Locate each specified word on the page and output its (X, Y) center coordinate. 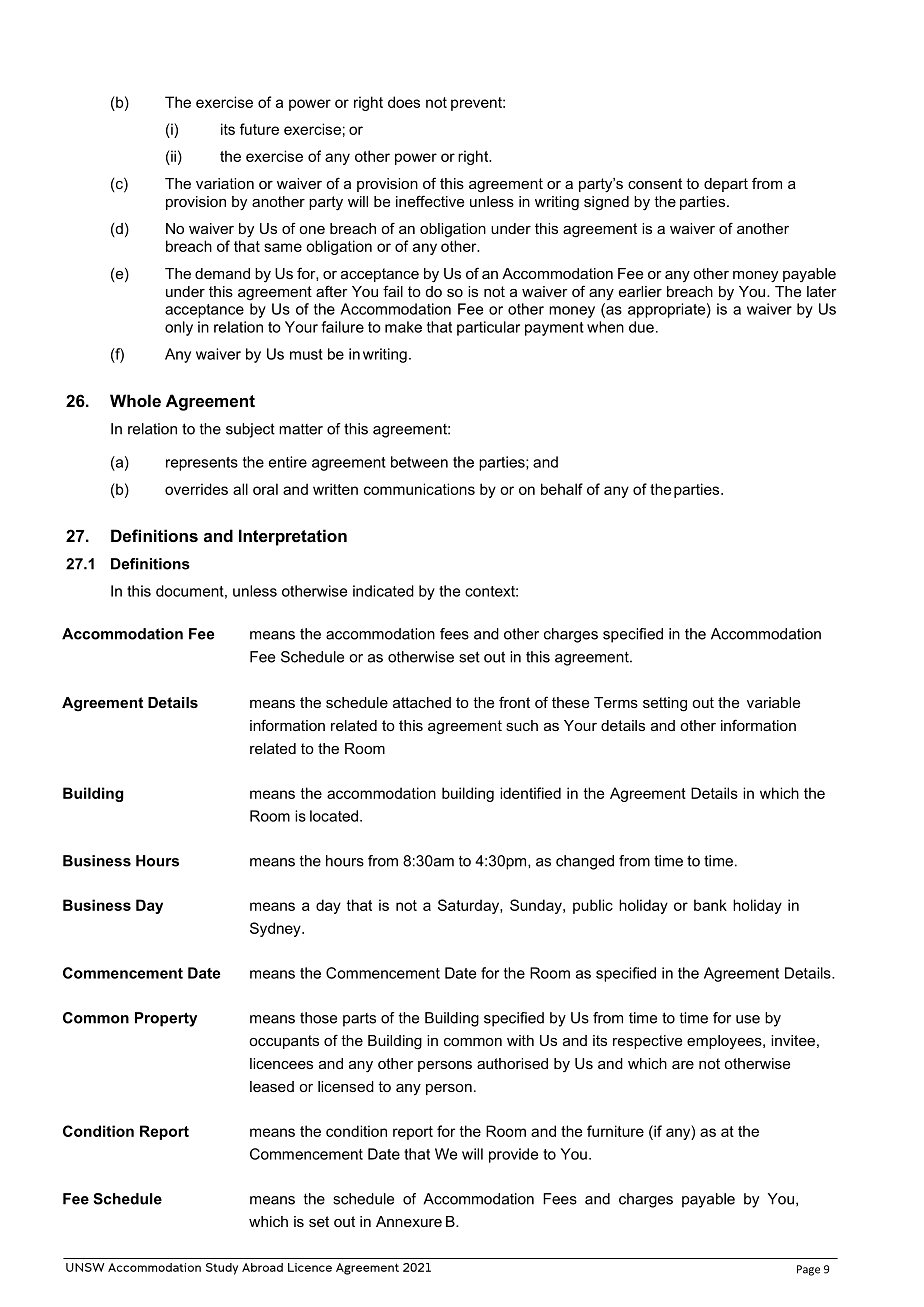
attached (422, 702)
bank (710, 905)
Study (222, 1269)
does (404, 102)
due (641, 327)
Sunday (537, 906)
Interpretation (293, 537)
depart (726, 185)
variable (773, 702)
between (419, 462)
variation (225, 183)
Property (166, 1019)
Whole (135, 400)
